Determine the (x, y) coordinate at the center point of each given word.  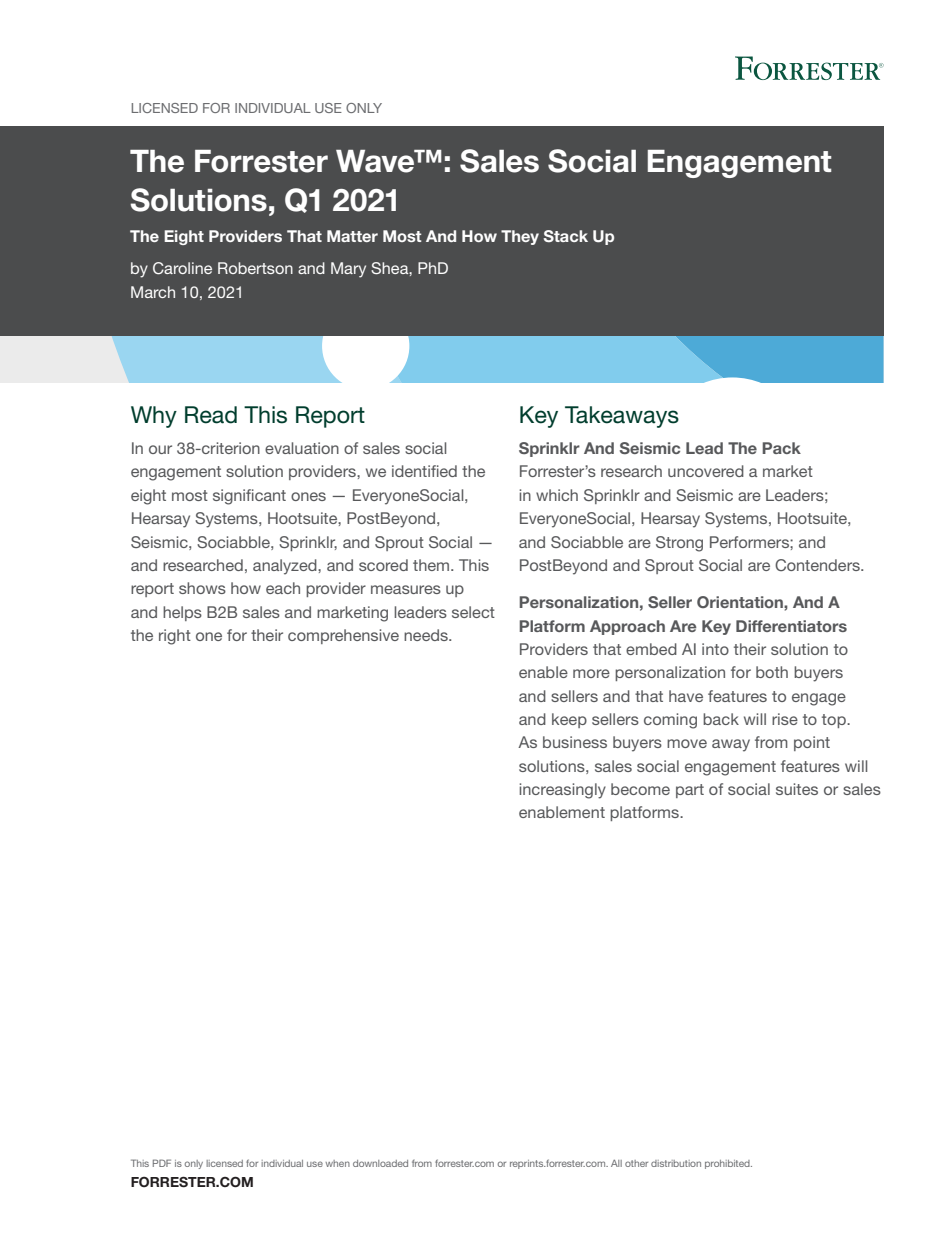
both (772, 672)
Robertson (255, 268)
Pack (781, 448)
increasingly (562, 791)
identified (424, 471)
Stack (566, 236)
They (520, 237)
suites (797, 789)
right (175, 637)
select (473, 612)
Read (211, 415)
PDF (162, 1163)
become (640, 789)
